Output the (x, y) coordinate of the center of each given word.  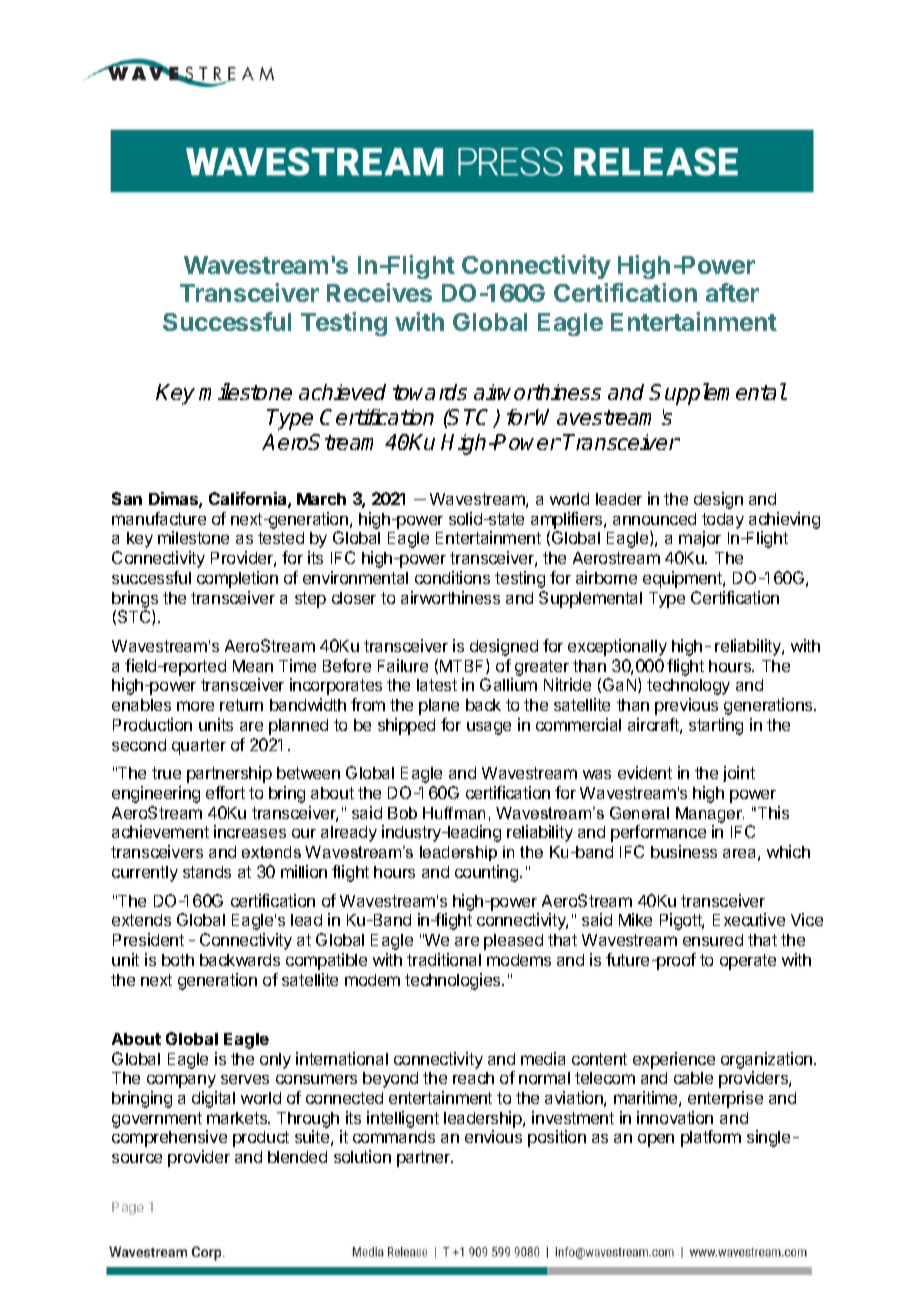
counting (486, 873)
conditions (452, 577)
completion (237, 579)
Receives (379, 292)
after (732, 292)
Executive (749, 919)
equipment (683, 579)
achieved (342, 392)
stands (207, 872)
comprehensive (169, 1138)
